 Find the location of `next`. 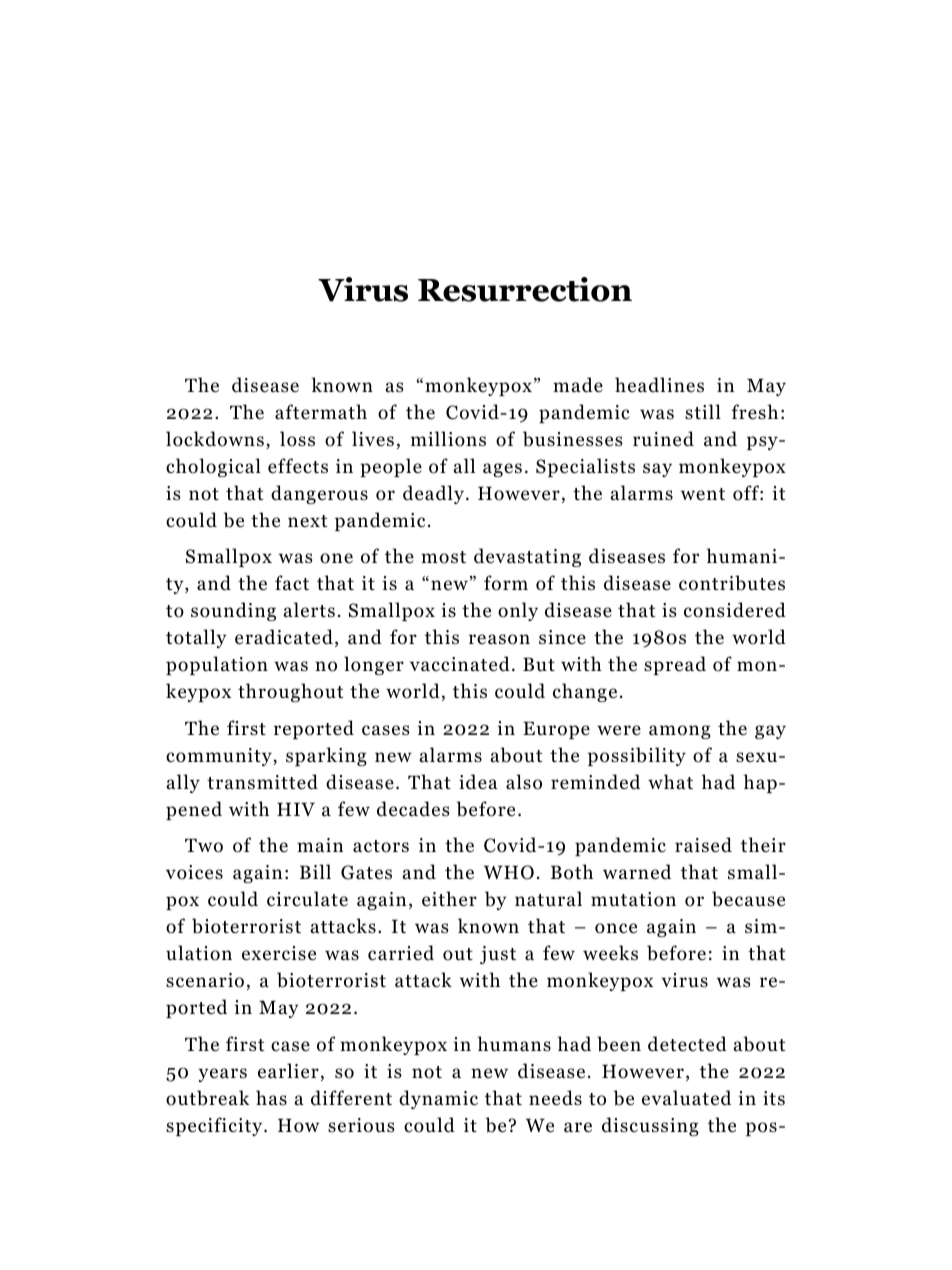

next is located at coordinates (308, 521).
